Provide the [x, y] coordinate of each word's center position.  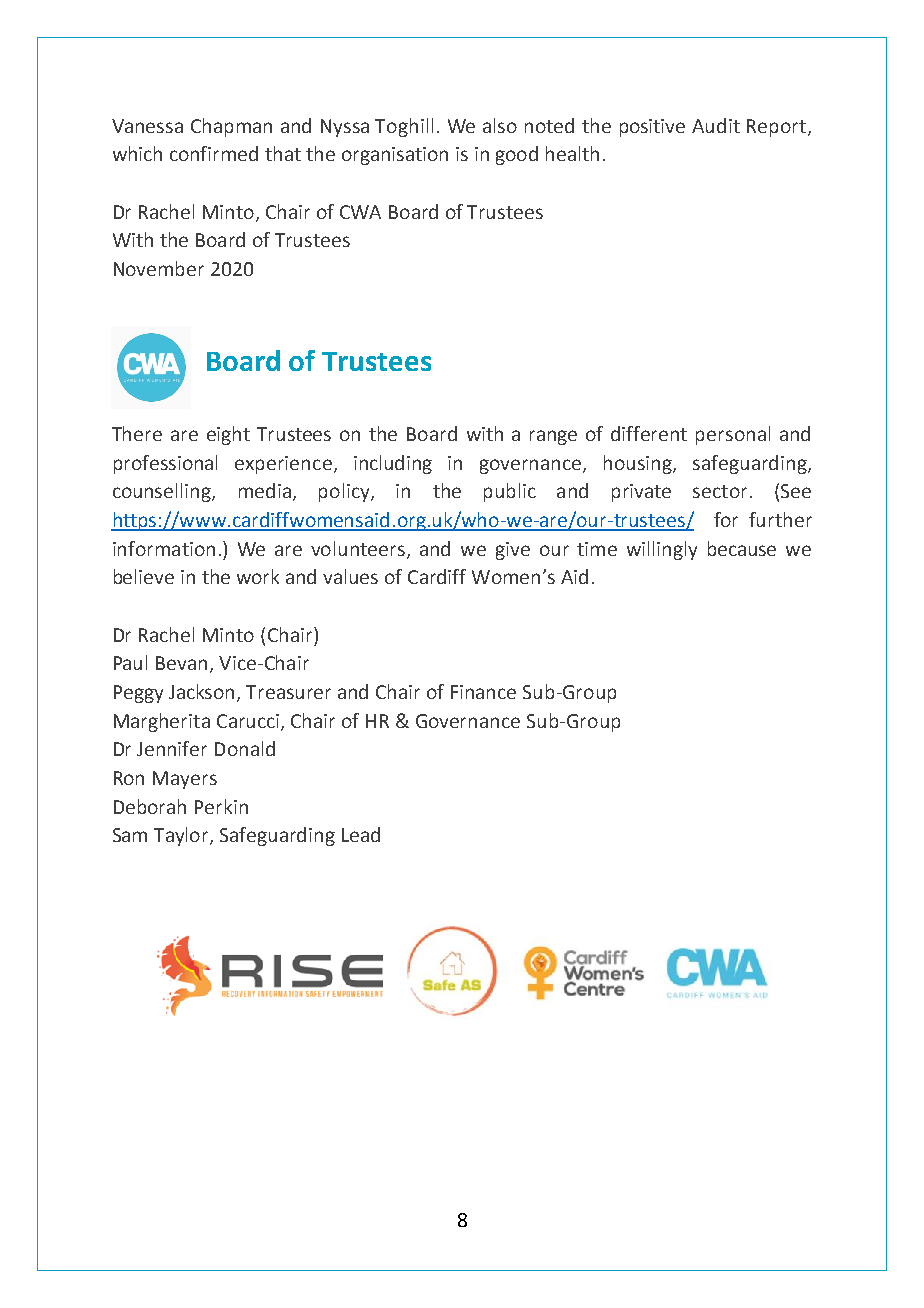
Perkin [221, 806]
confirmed [214, 153]
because [742, 548]
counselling [163, 492]
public [510, 492]
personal [733, 435]
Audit [716, 125]
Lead [361, 834]
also [500, 125]
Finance [483, 692]
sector [720, 491]
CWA [360, 212]
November [159, 268]
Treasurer [288, 692]
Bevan [181, 663]
